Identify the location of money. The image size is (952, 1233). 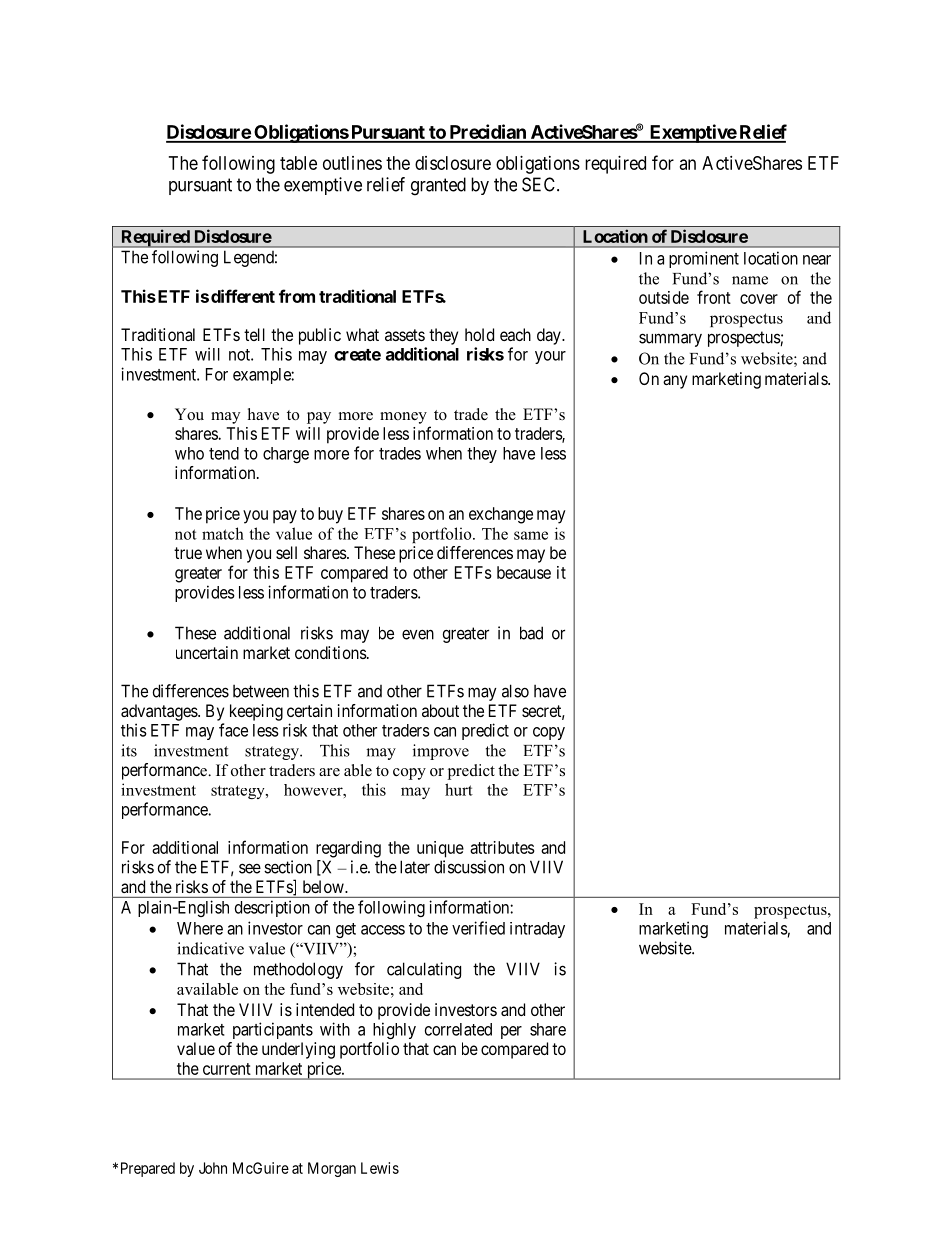
(403, 418).
